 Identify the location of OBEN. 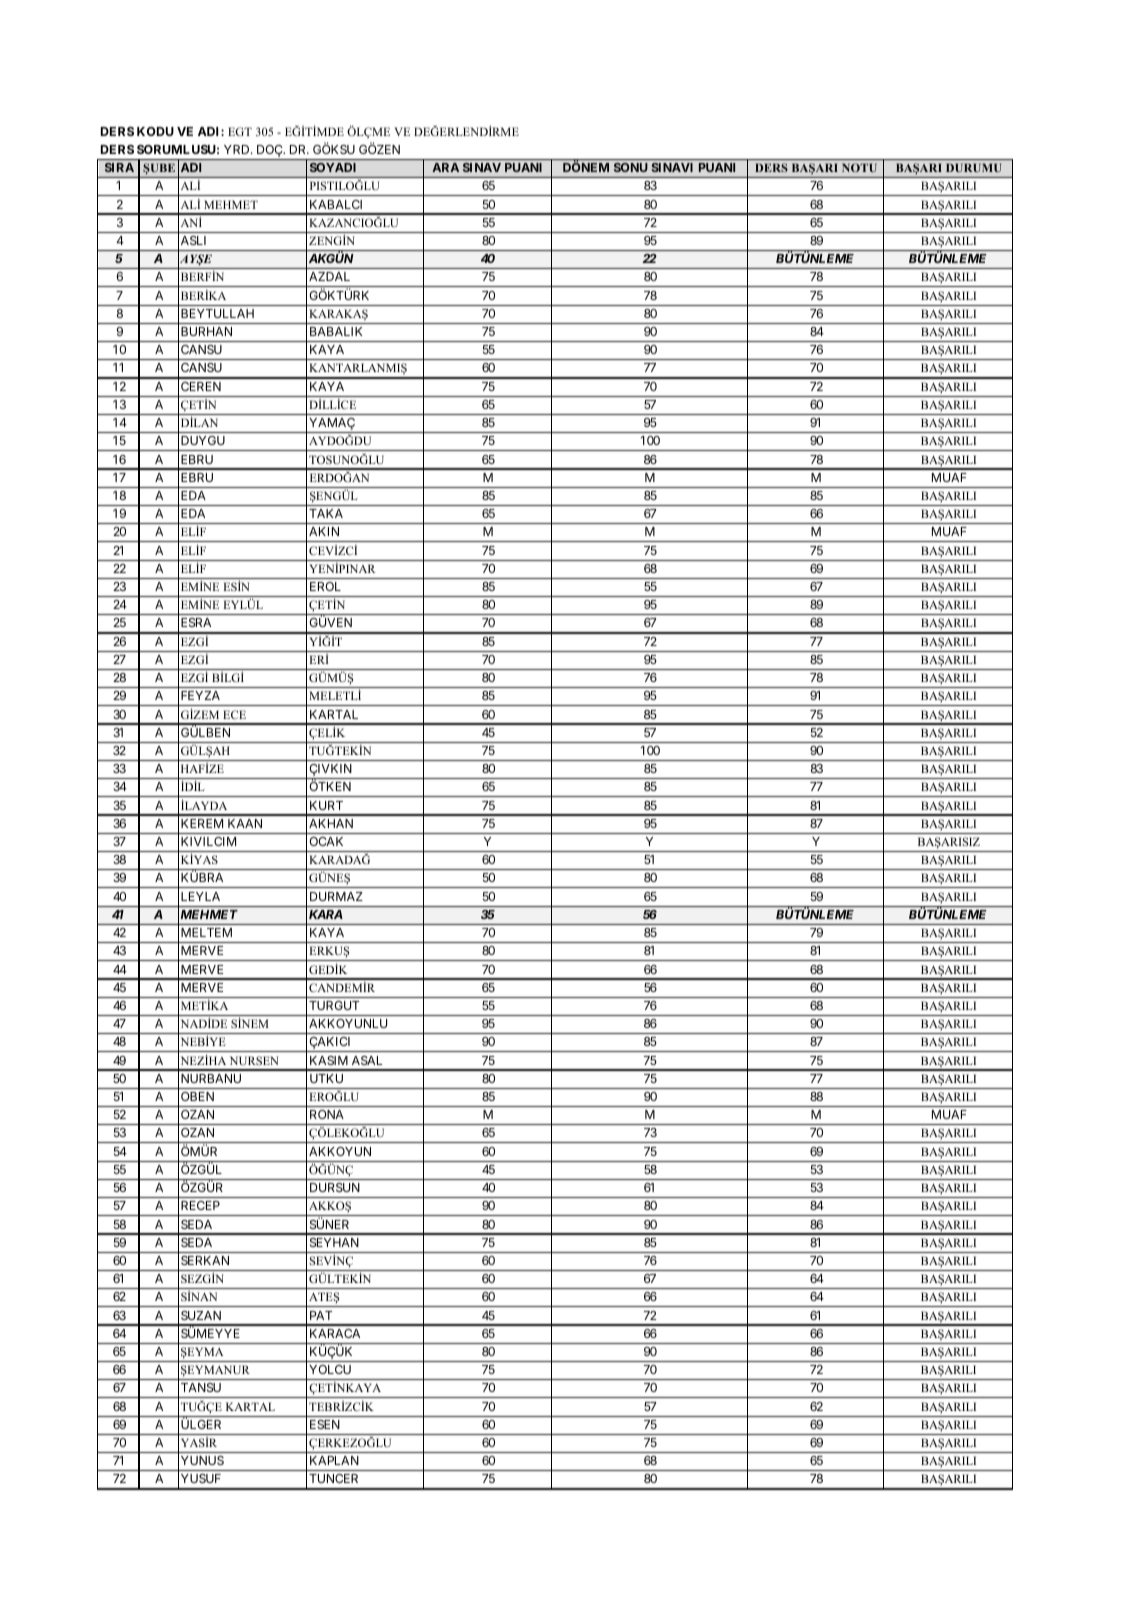
(197, 1096).
